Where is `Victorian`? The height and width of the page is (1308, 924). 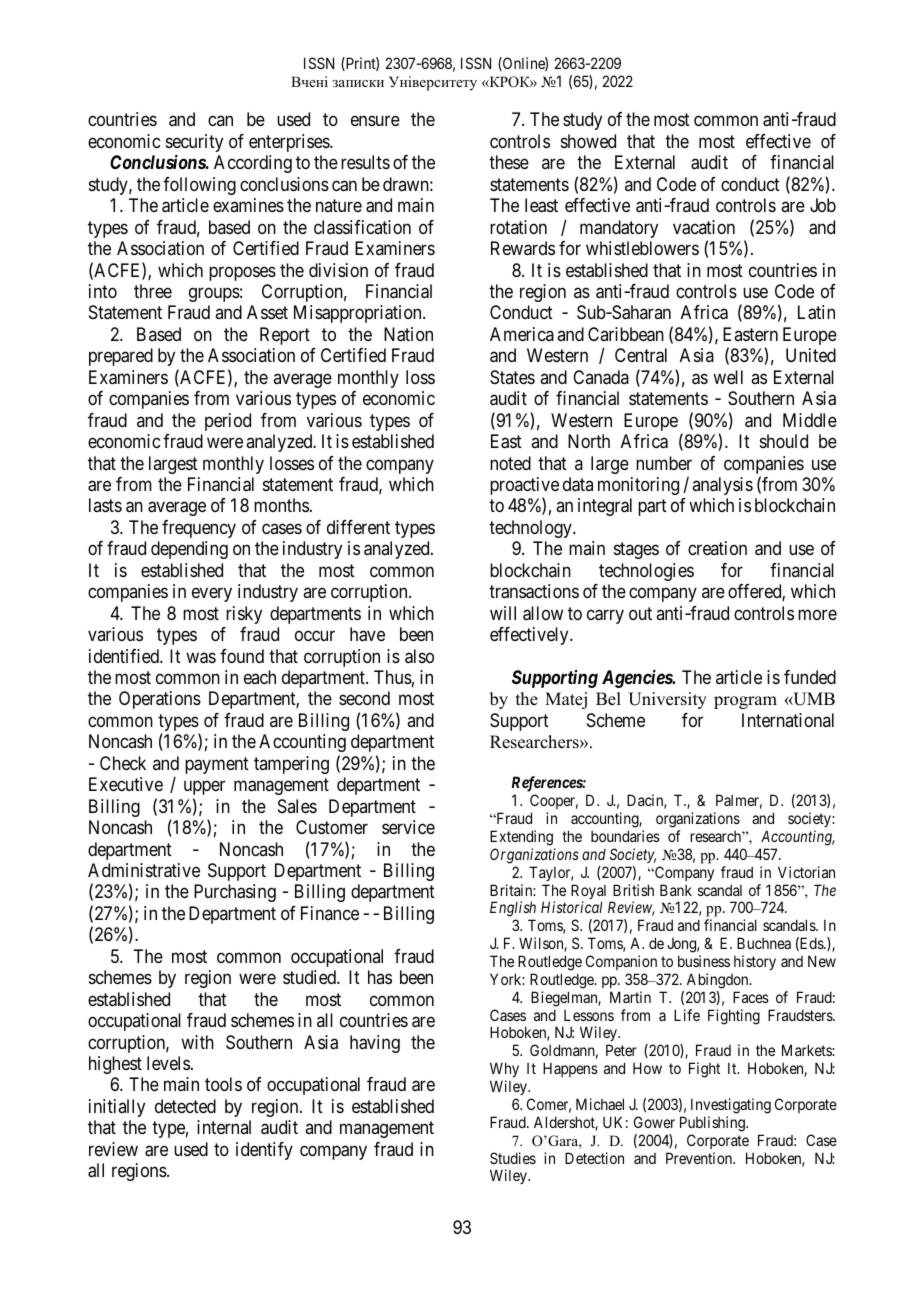 Victorian is located at coordinates (806, 872).
